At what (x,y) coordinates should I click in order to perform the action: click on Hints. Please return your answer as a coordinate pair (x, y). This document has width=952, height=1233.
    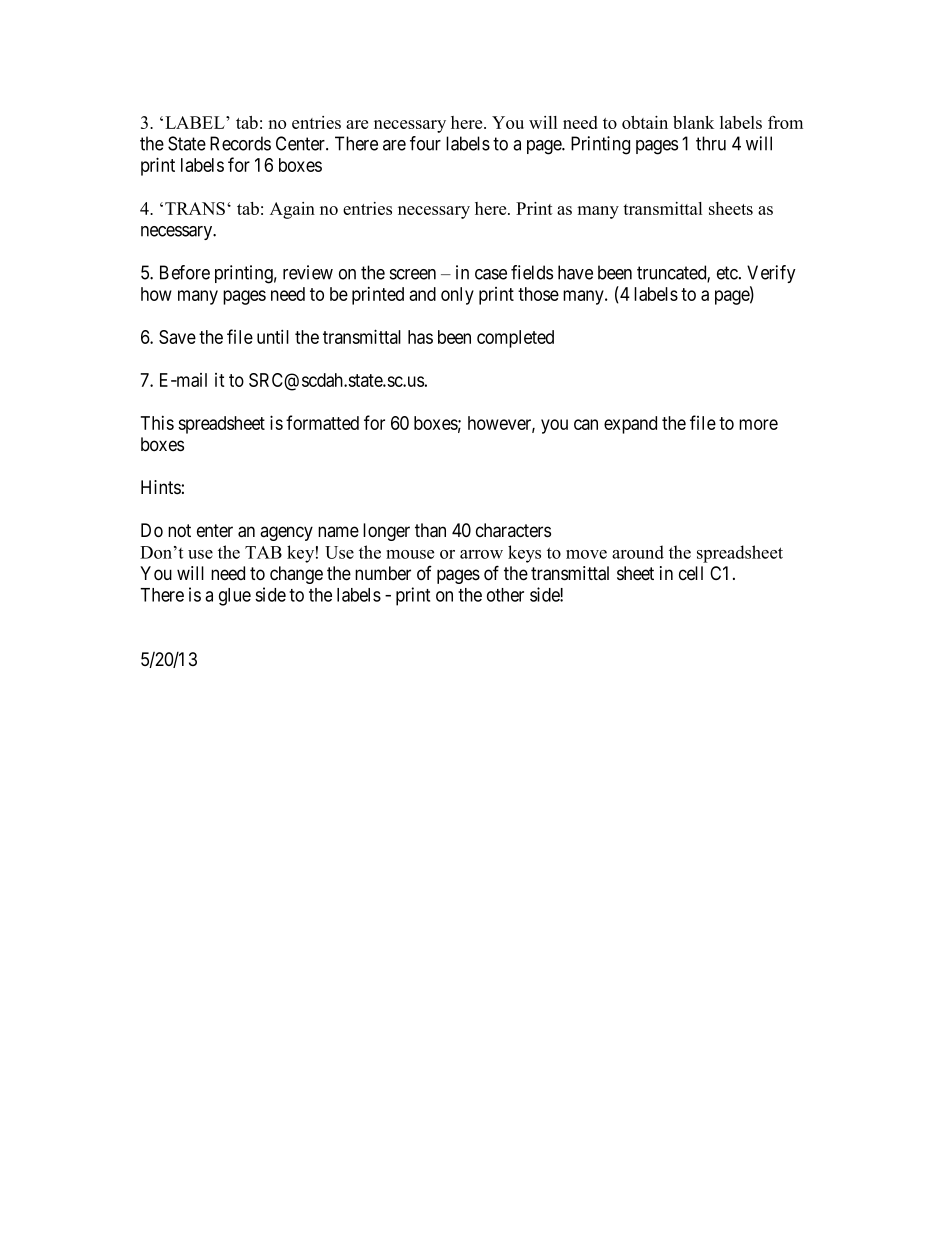
    Looking at the image, I should click on (161, 487).
